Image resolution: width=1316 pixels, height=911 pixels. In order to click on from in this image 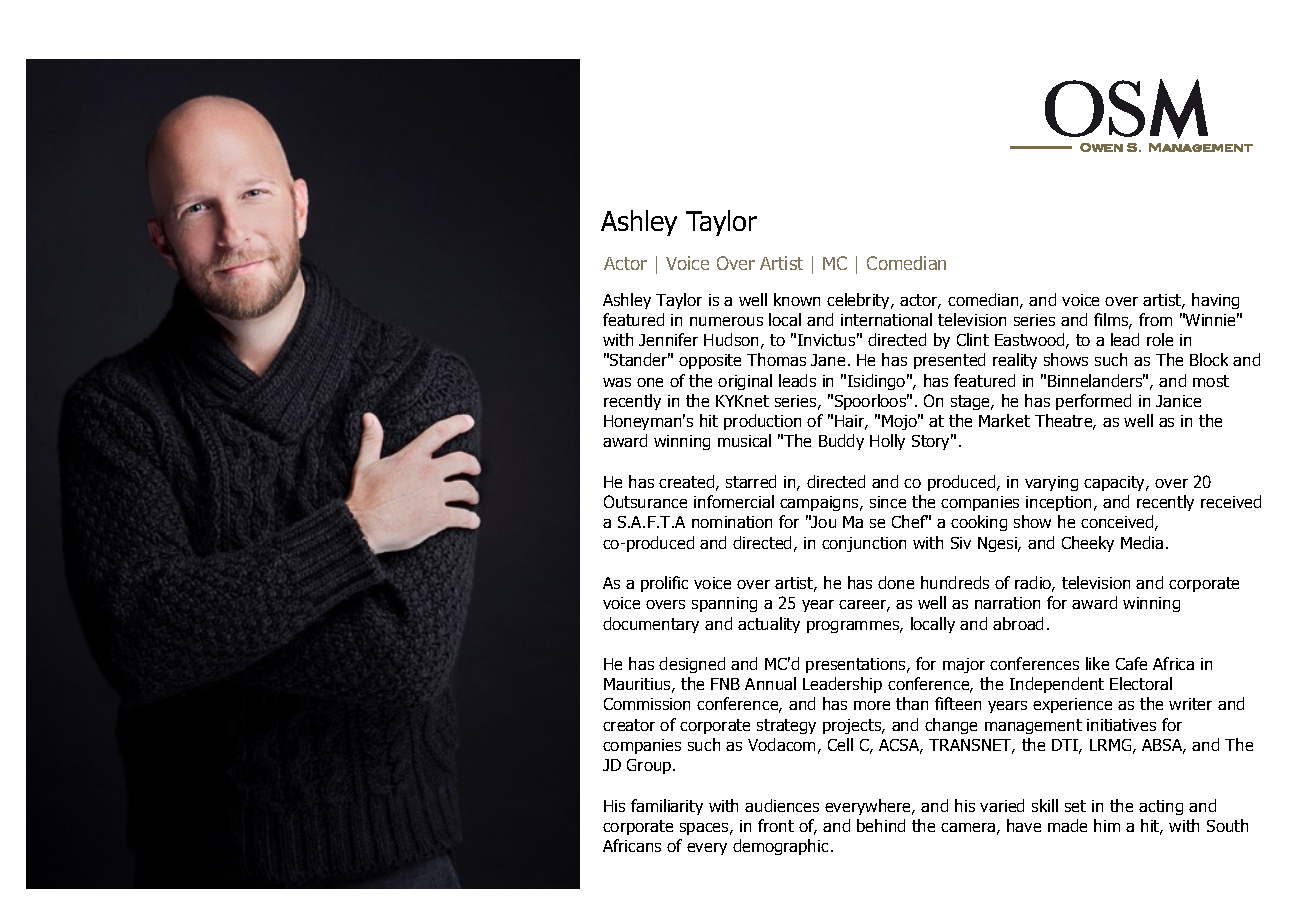, I will do `click(1155, 319)`.
